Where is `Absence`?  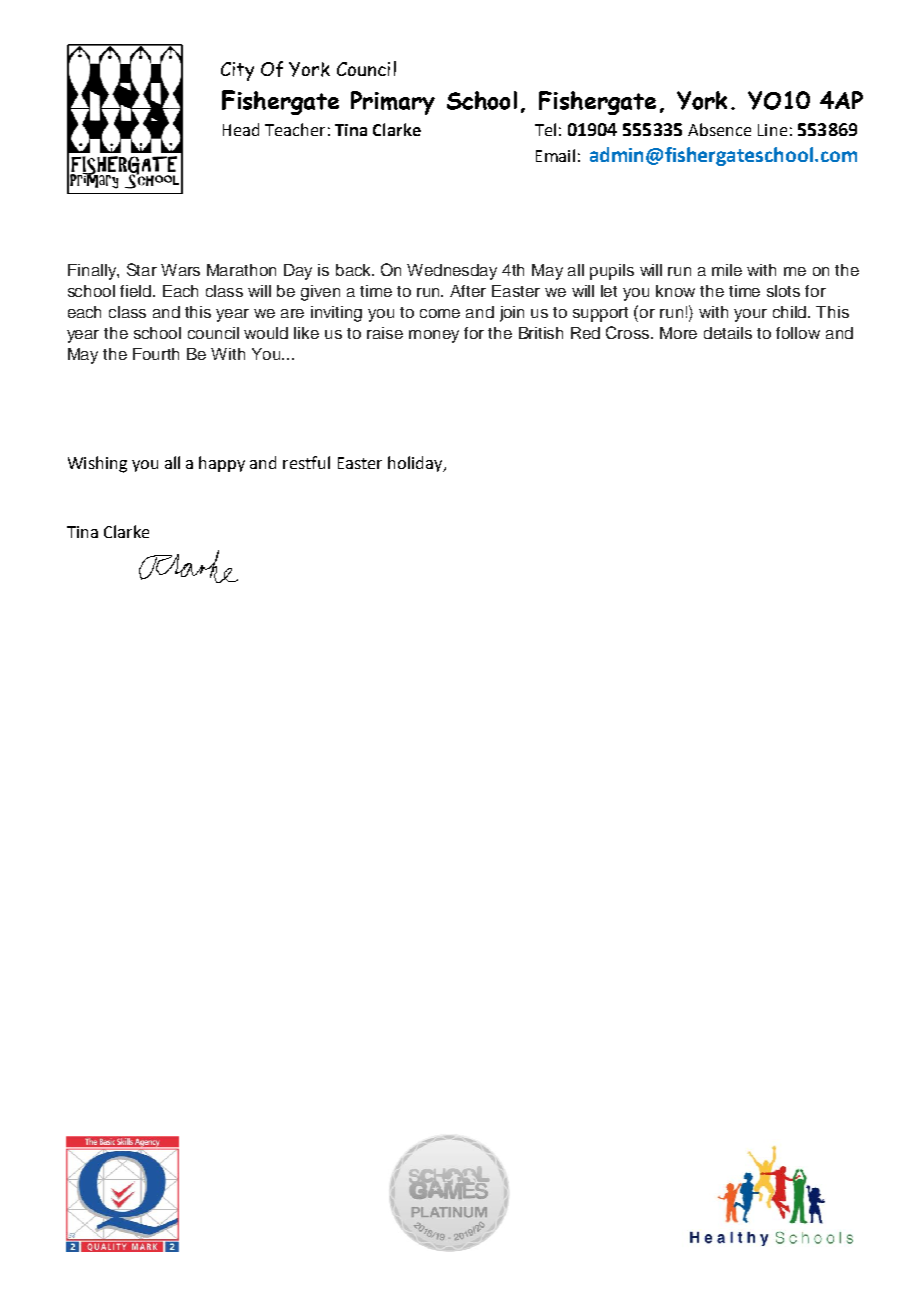 Absence is located at coordinates (719, 129).
